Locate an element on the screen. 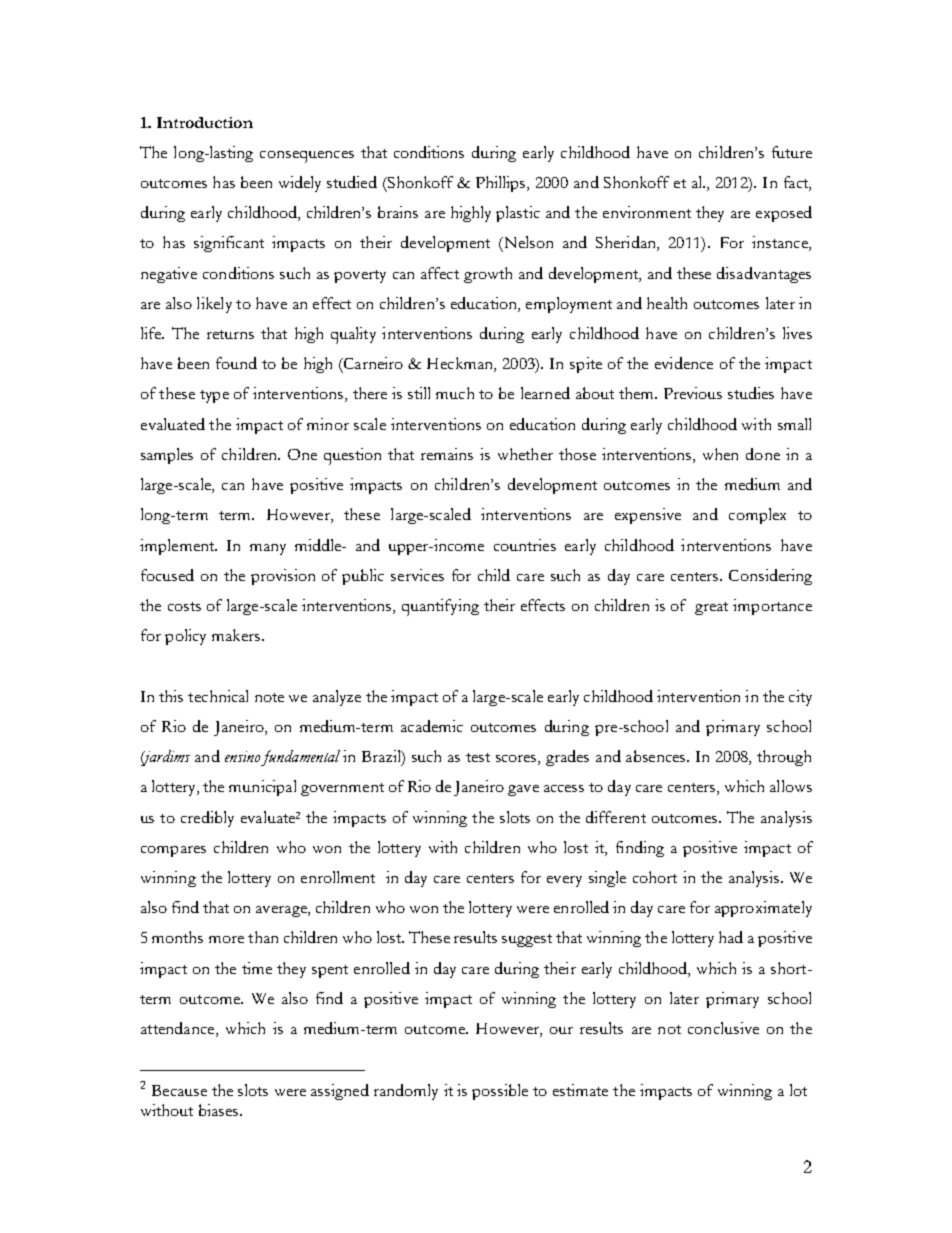 This screenshot has height=1233, width=952. biases is located at coordinates (220, 1110).
